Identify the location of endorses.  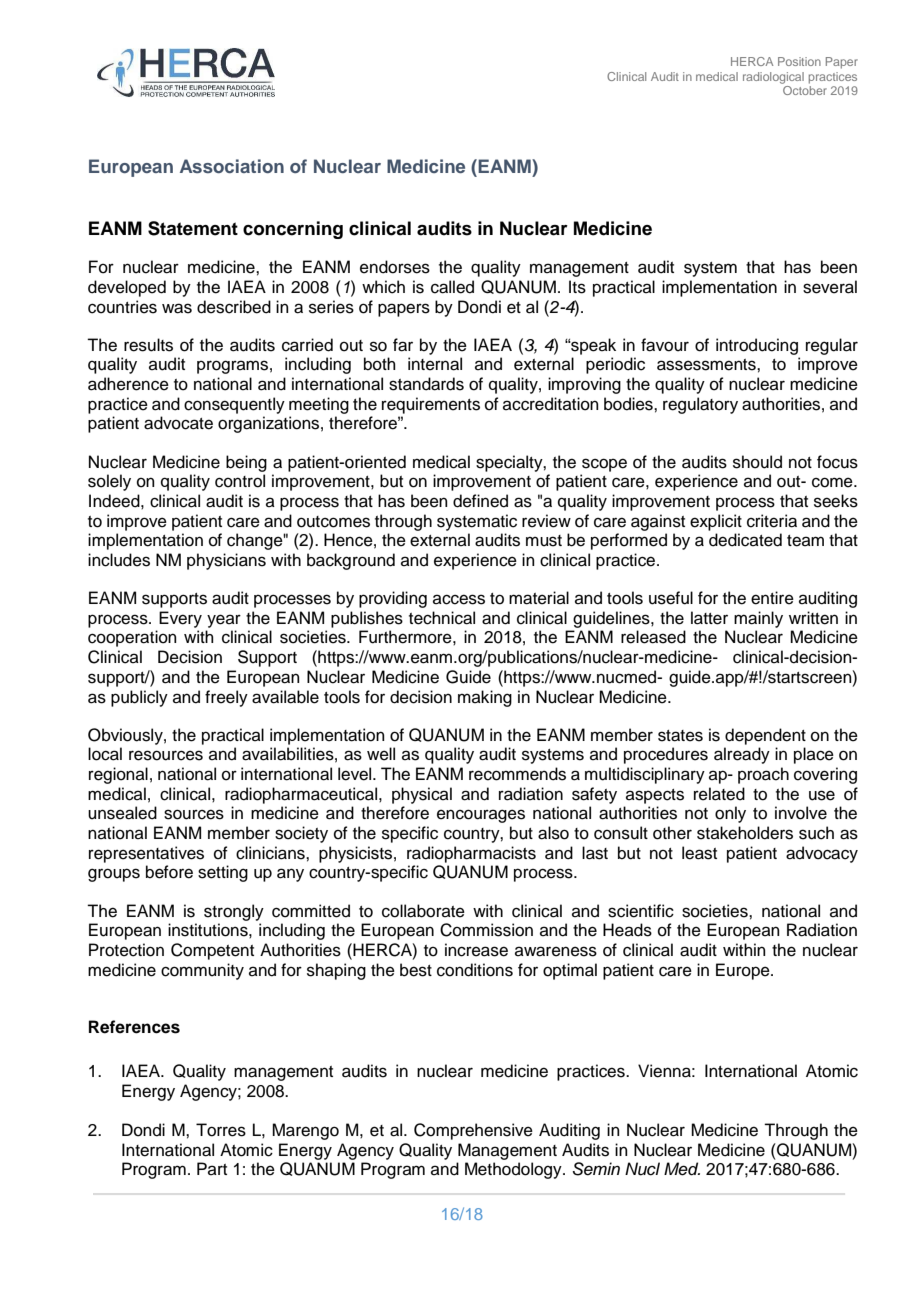
(395, 267).
